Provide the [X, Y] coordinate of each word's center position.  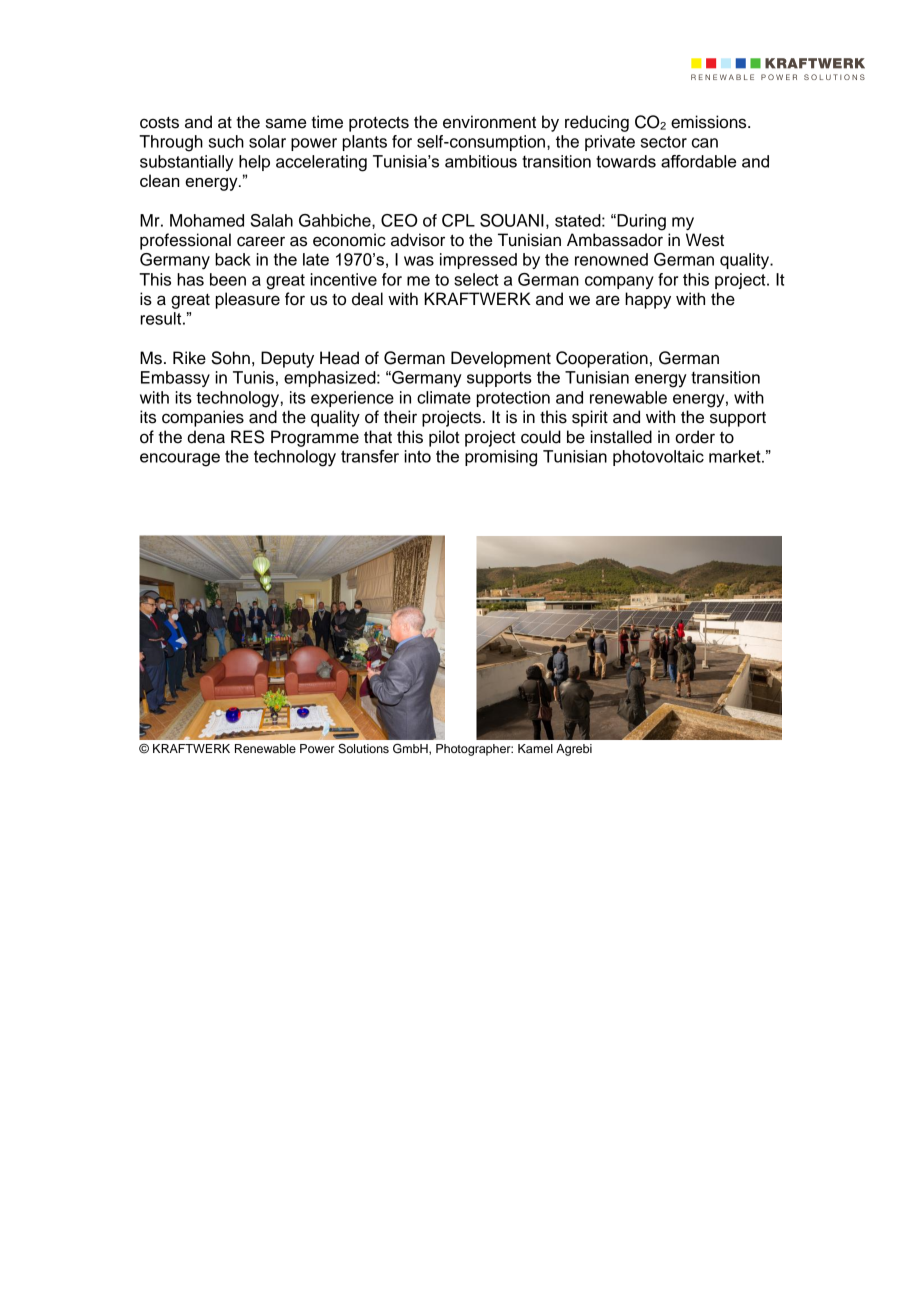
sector [664, 142]
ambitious [481, 161]
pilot [444, 438]
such [226, 141]
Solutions [363, 748]
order [695, 437]
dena [206, 437]
